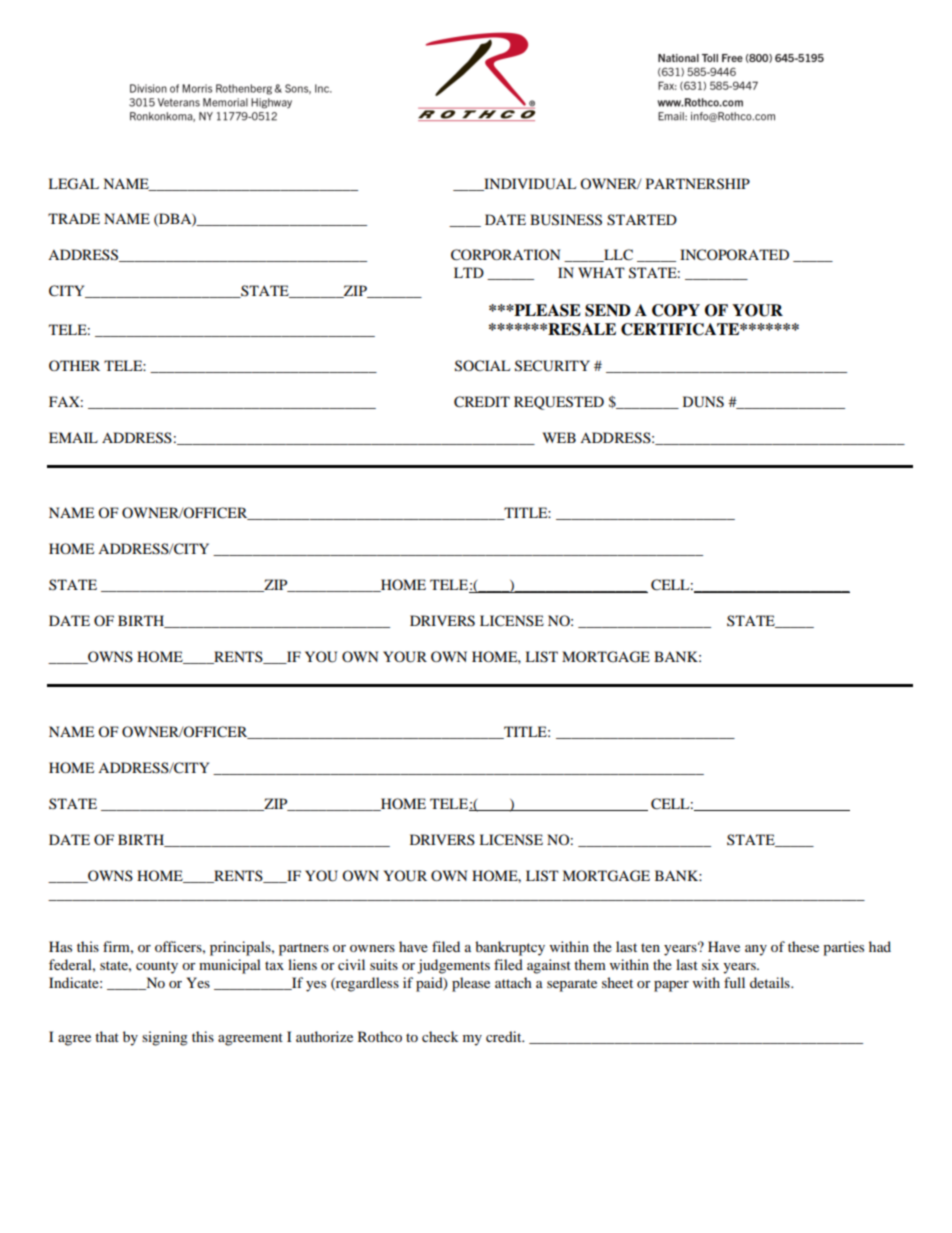  What do you see at coordinates (74, 218) in the page?
I see `TRADE` at bounding box center [74, 218].
